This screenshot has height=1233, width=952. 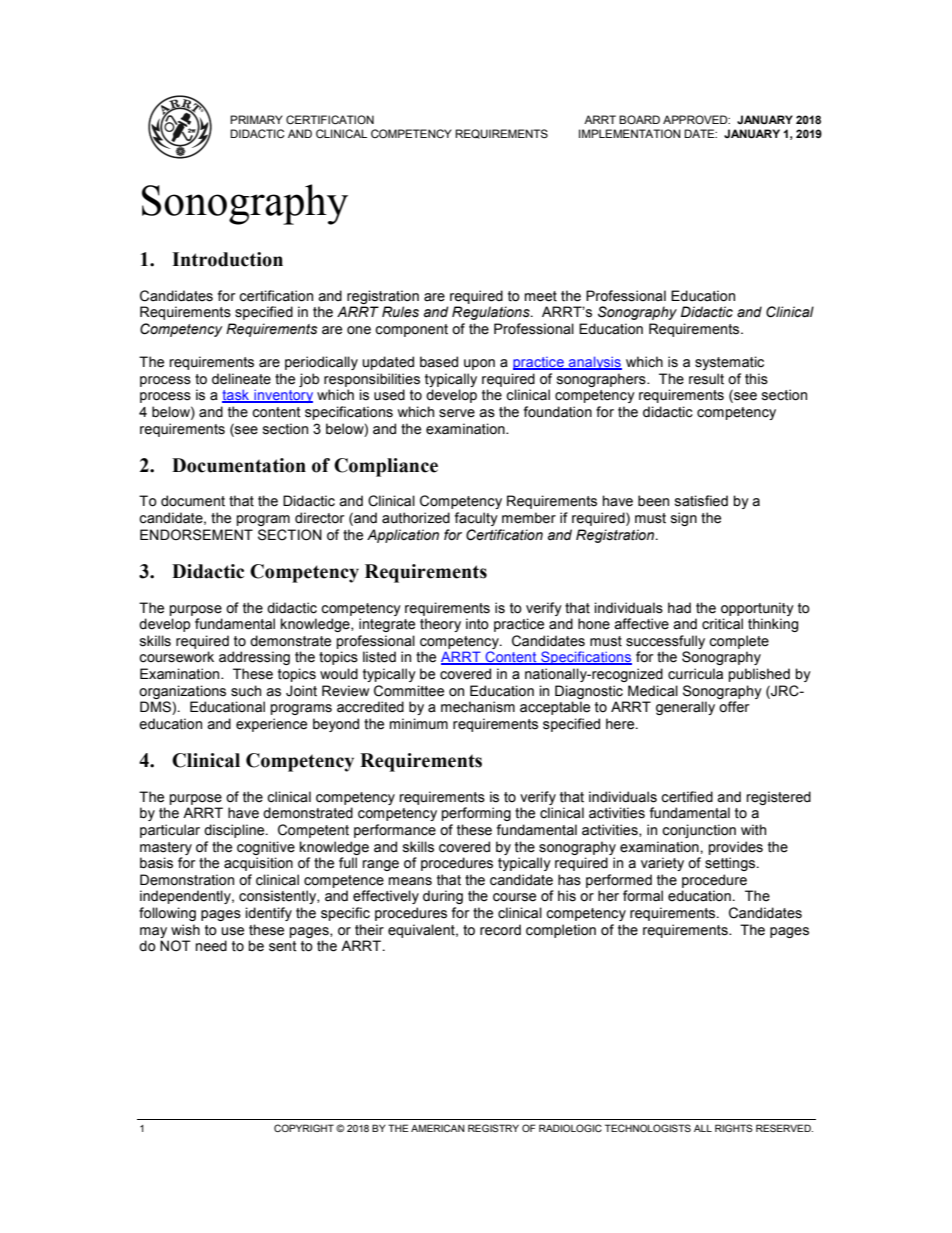 What do you see at coordinates (237, 396) in the screenshot?
I see `task` at bounding box center [237, 396].
